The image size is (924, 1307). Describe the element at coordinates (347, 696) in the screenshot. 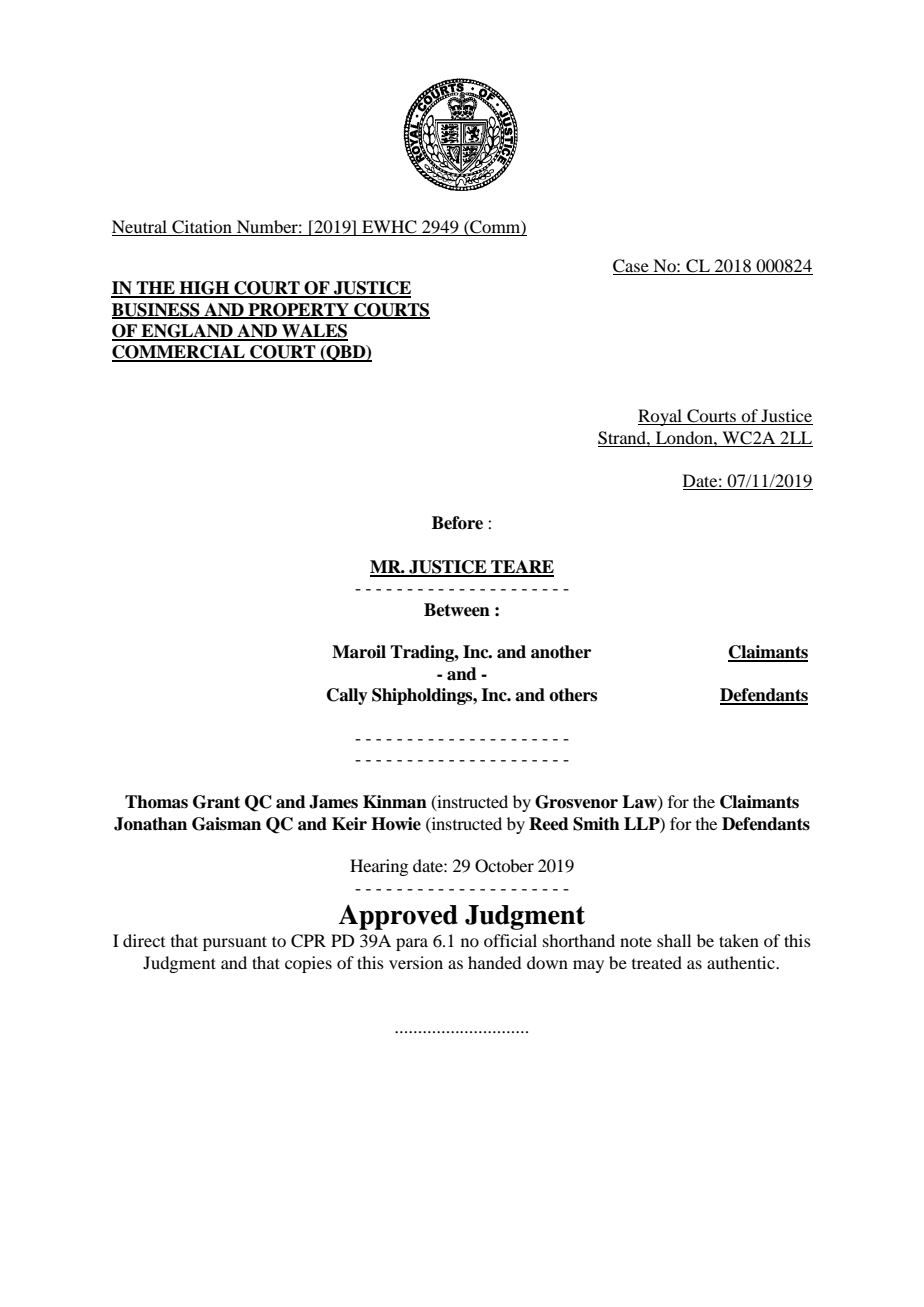

I see `Cally` at that location.
